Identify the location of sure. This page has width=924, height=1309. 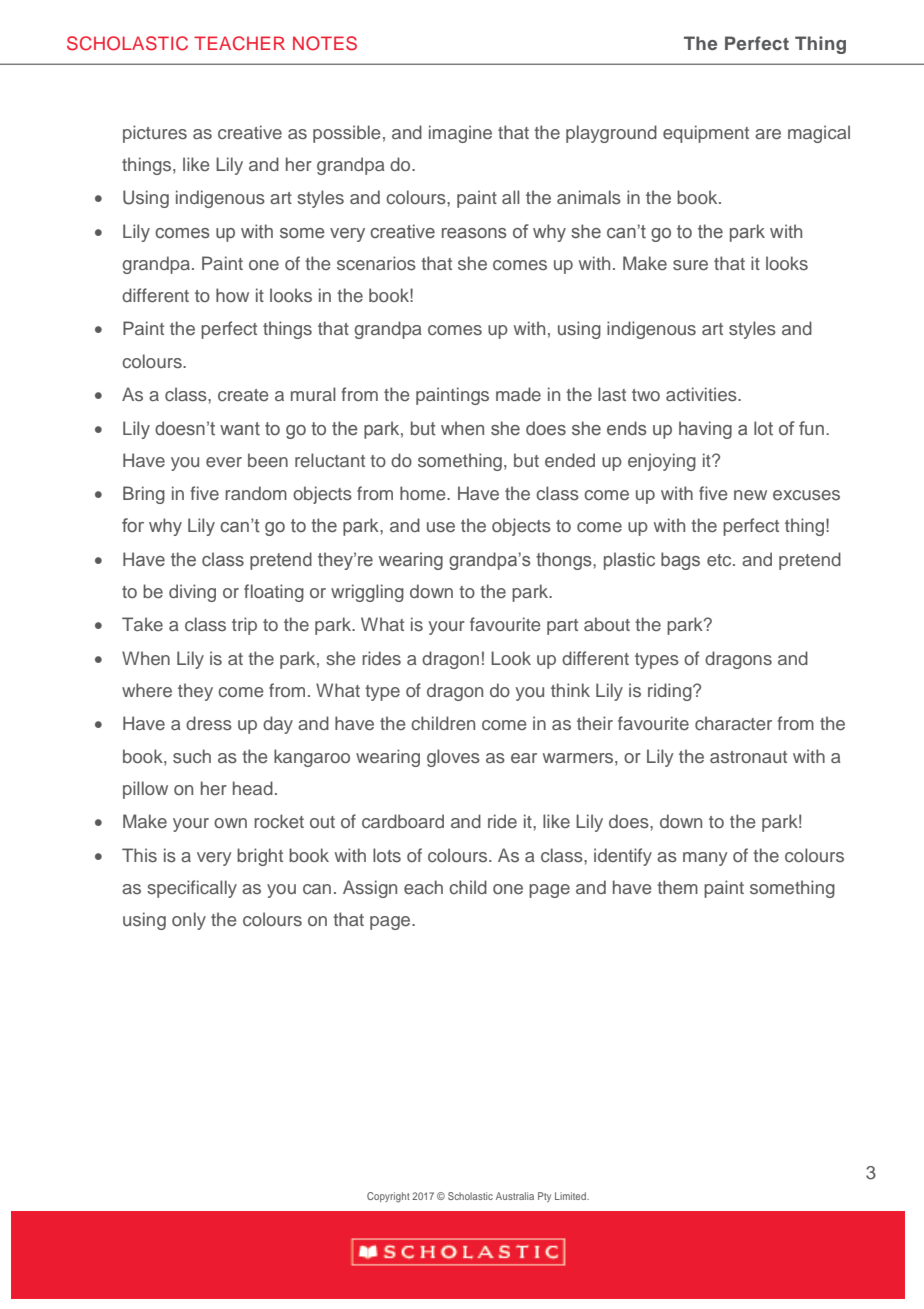
(690, 265).
